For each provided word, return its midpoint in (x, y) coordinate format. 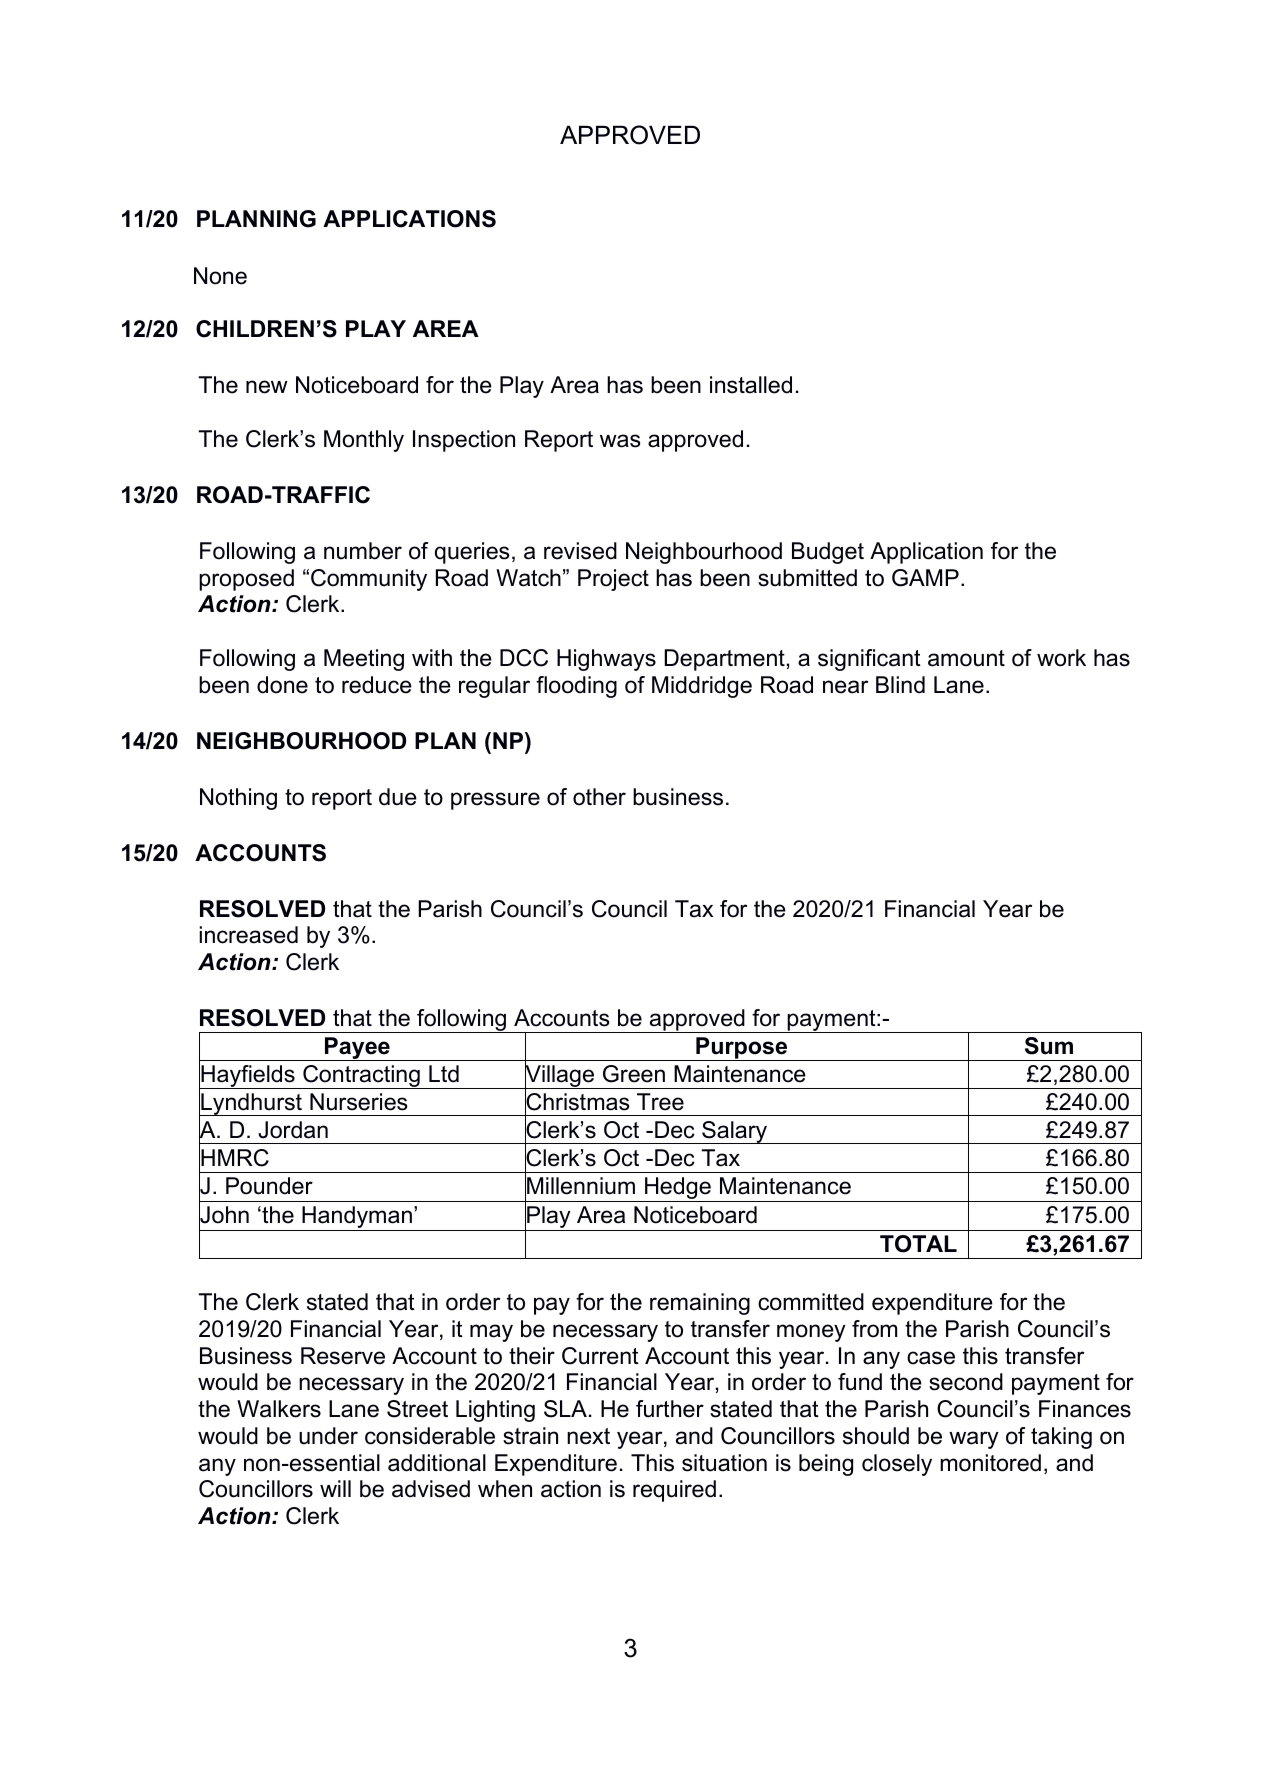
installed (751, 385)
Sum (1049, 1046)
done (282, 685)
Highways (606, 660)
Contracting (361, 1077)
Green (634, 1074)
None (220, 276)
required (674, 1491)
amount (966, 658)
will (335, 1488)
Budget (828, 553)
